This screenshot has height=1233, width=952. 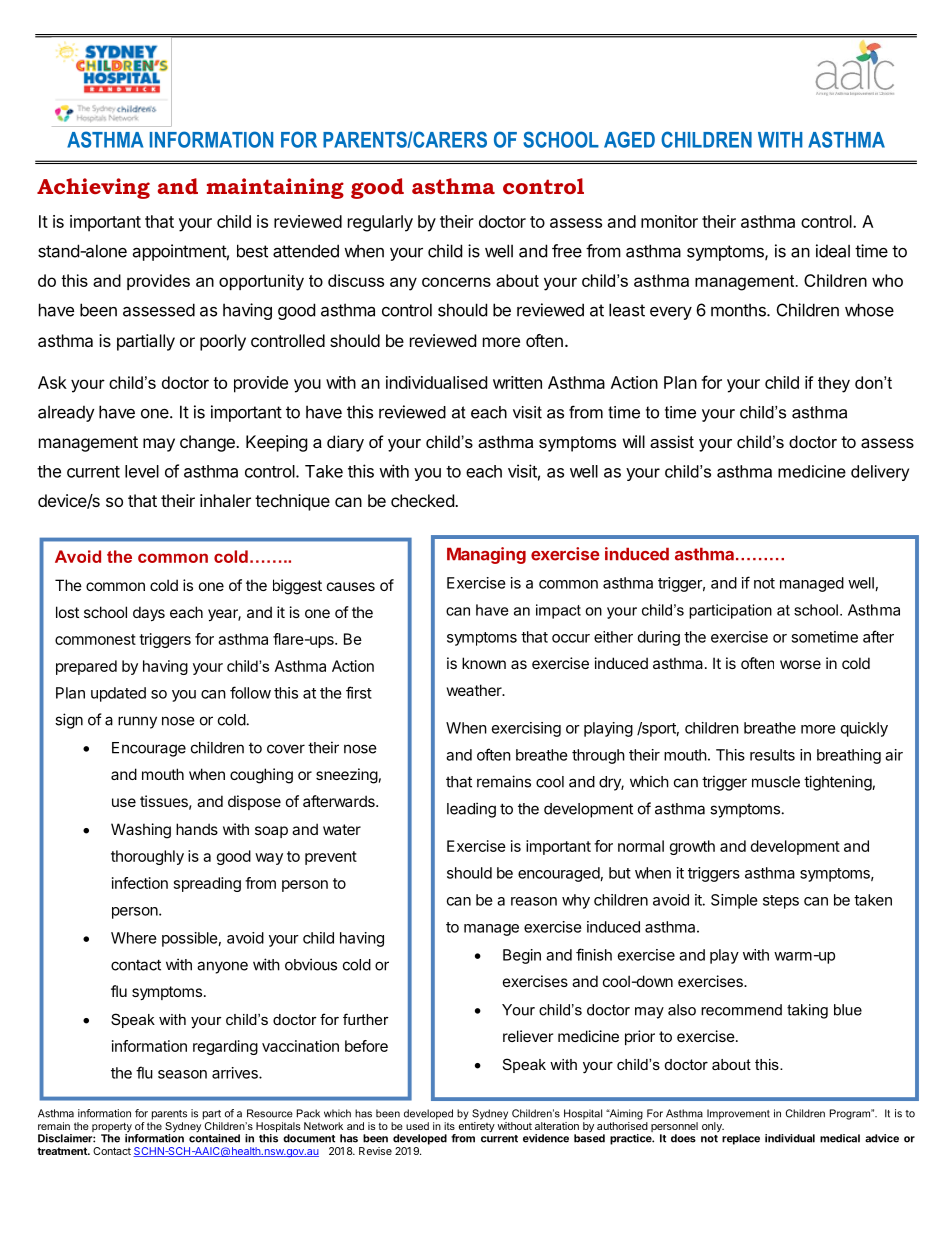 I want to click on updated, so click(x=118, y=694).
